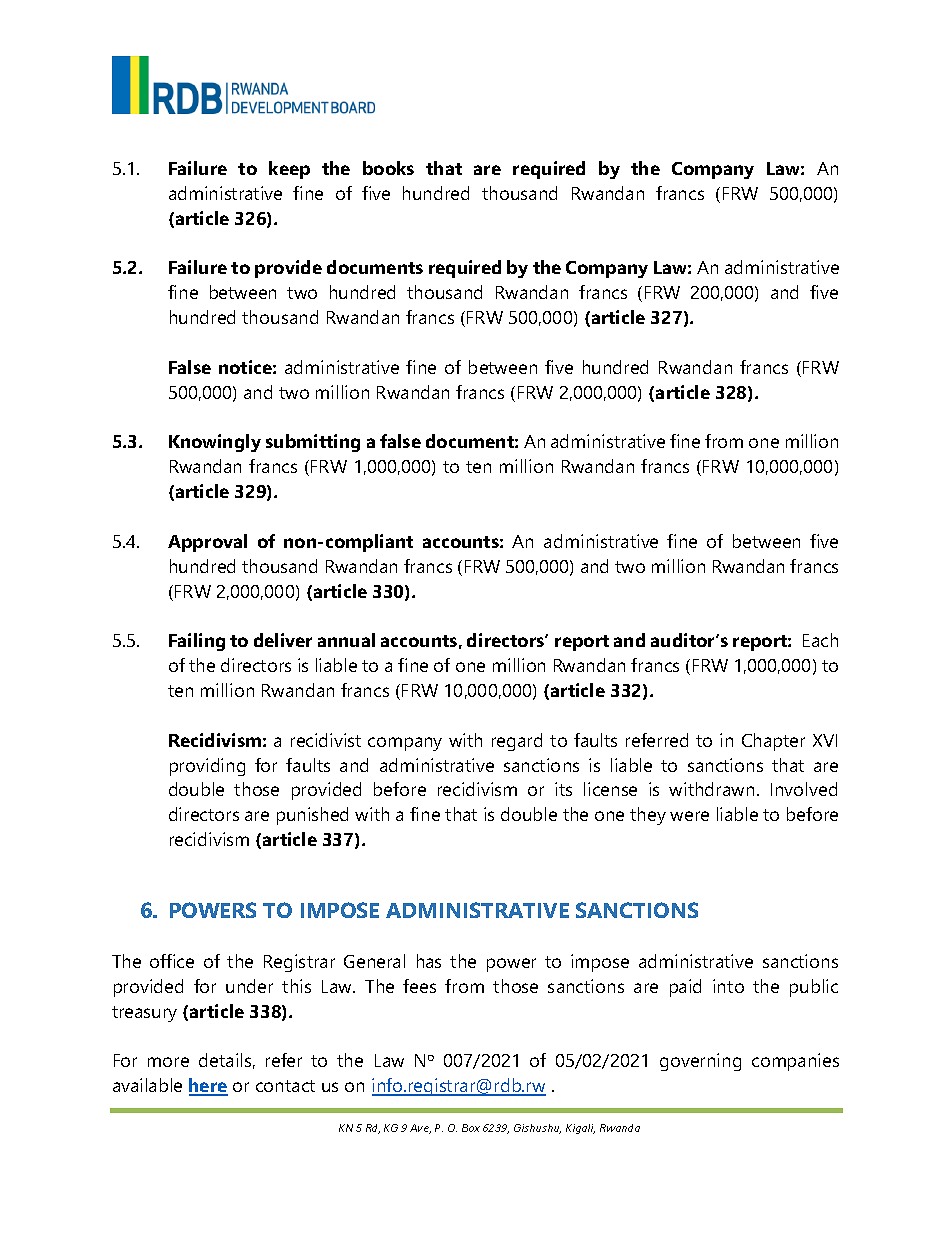 This screenshot has height=1233, width=952. Describe the element at coordinates (471, 1128) in the screenshot. I see `Box` at that location.
